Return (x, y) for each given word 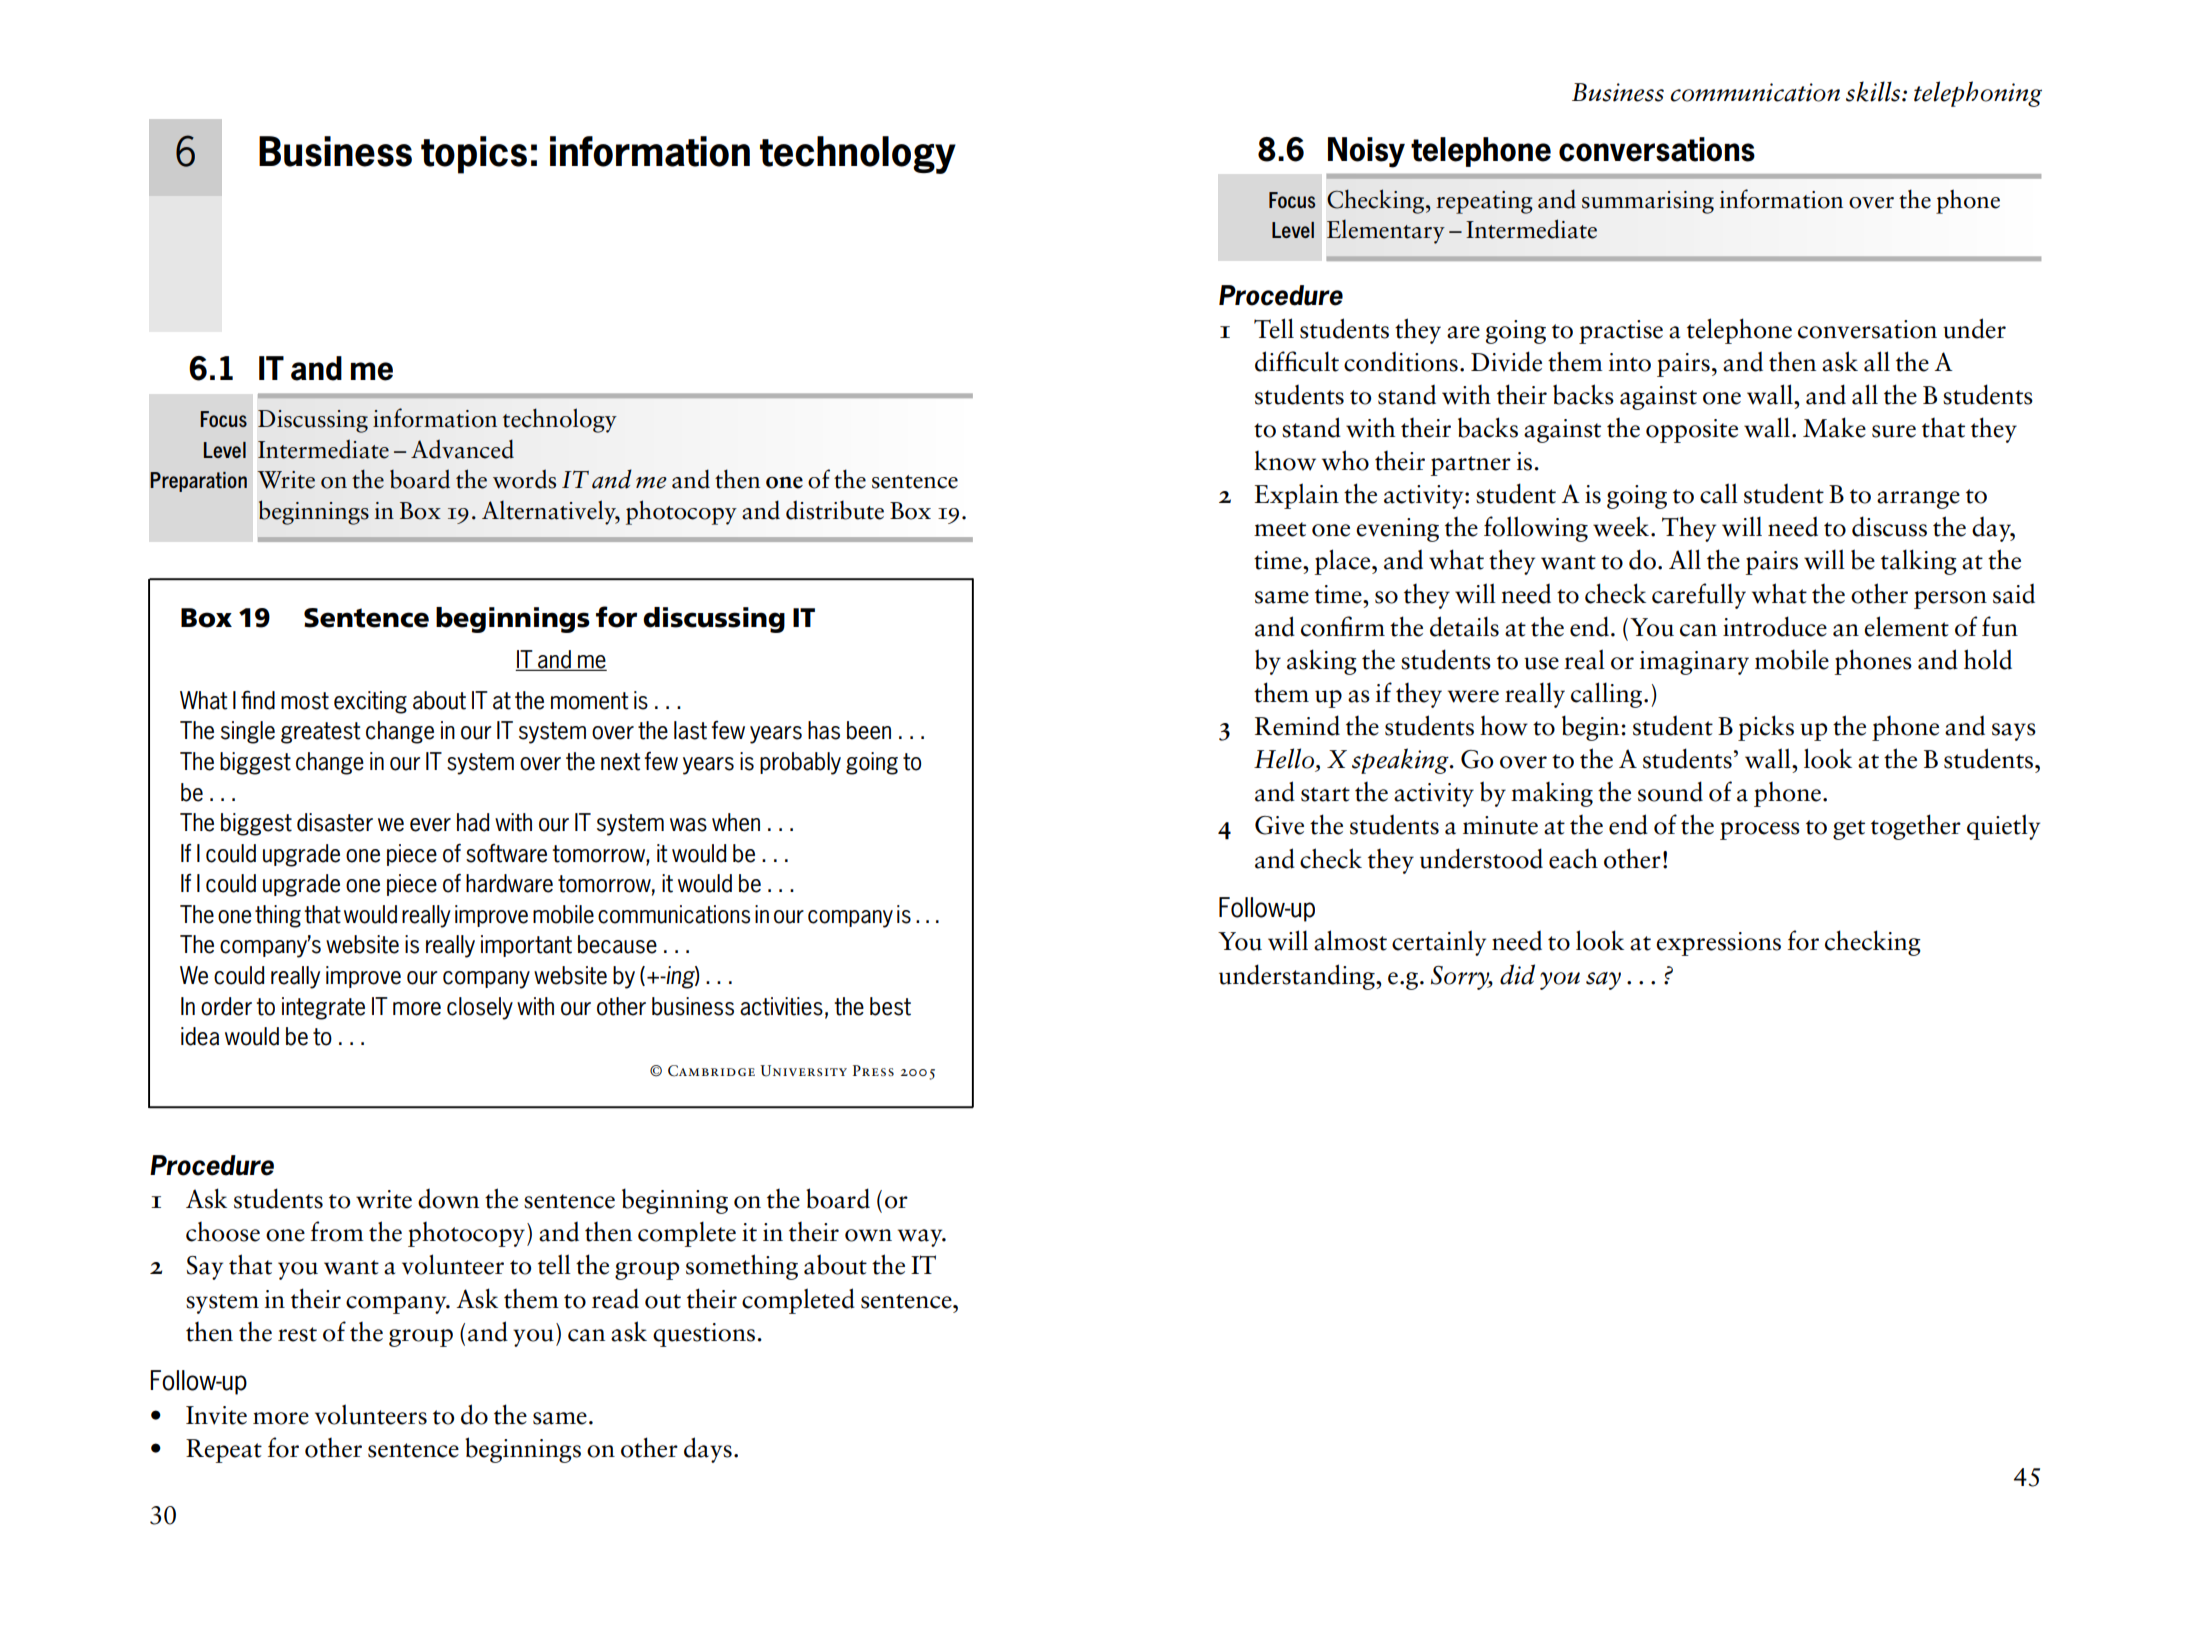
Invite (216, 1415)
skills (1874, 91)
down (448, 1198)
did (1517, 974)
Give (1279, 825)
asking (1322, 662)
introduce (1775, 626)
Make (1834, 427)
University (803, 1071)
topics (474, 155)
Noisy (1366, 152)
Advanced (462, 449)
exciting (370, 702)
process (1760, 831)
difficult (1297, 361)
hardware (509, 883)
